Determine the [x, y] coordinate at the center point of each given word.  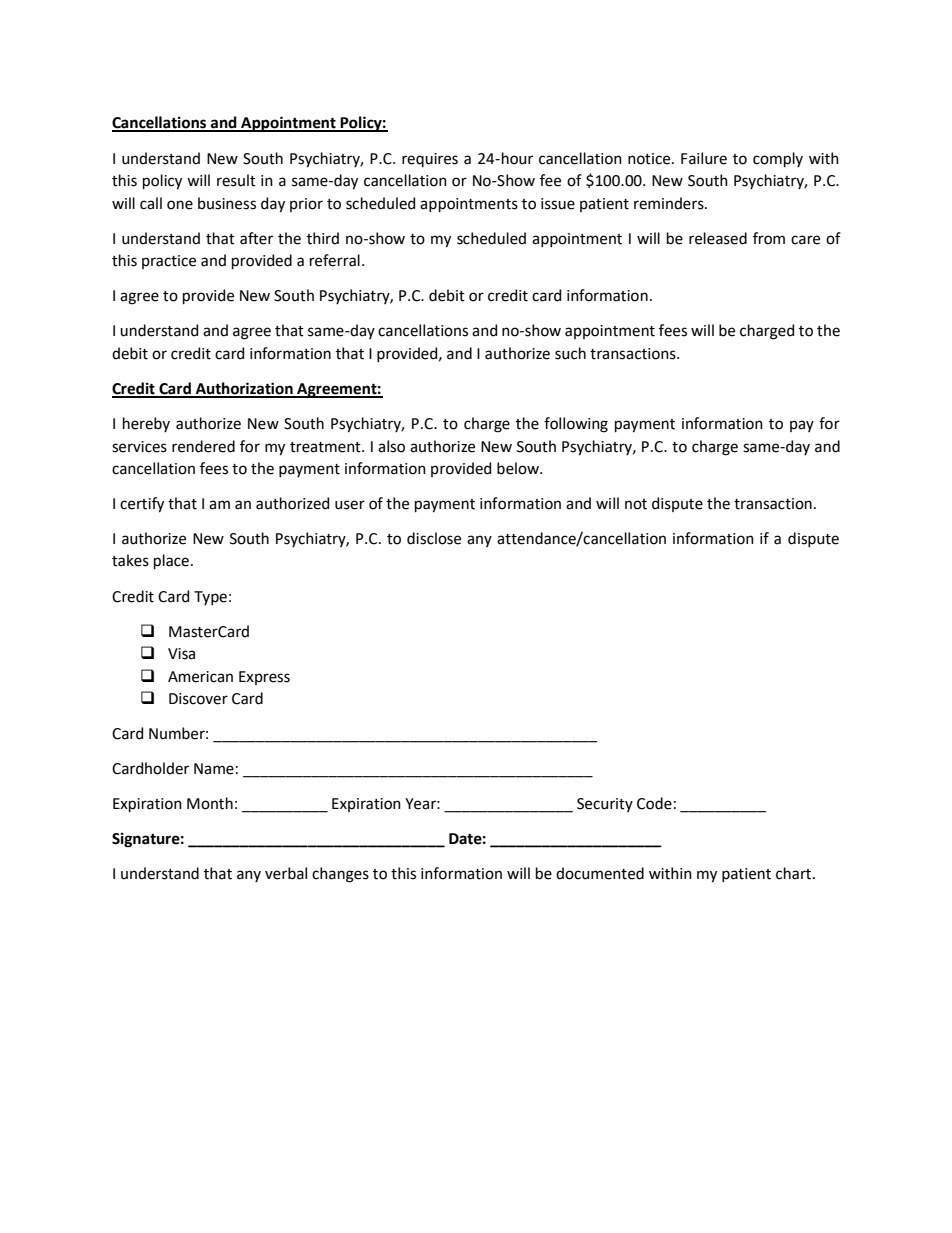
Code [654, 803]
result [236, 180]
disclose [434, 538]
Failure [704, 158]
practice [169, 262]
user [350, 505]
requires [430, 160]
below [519, 468]
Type [210, 598]
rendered [203, 446]
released [718, 238]
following [576, 425]
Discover [198, 699]
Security [605, 805]
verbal [286, 873]
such [570, 353]
